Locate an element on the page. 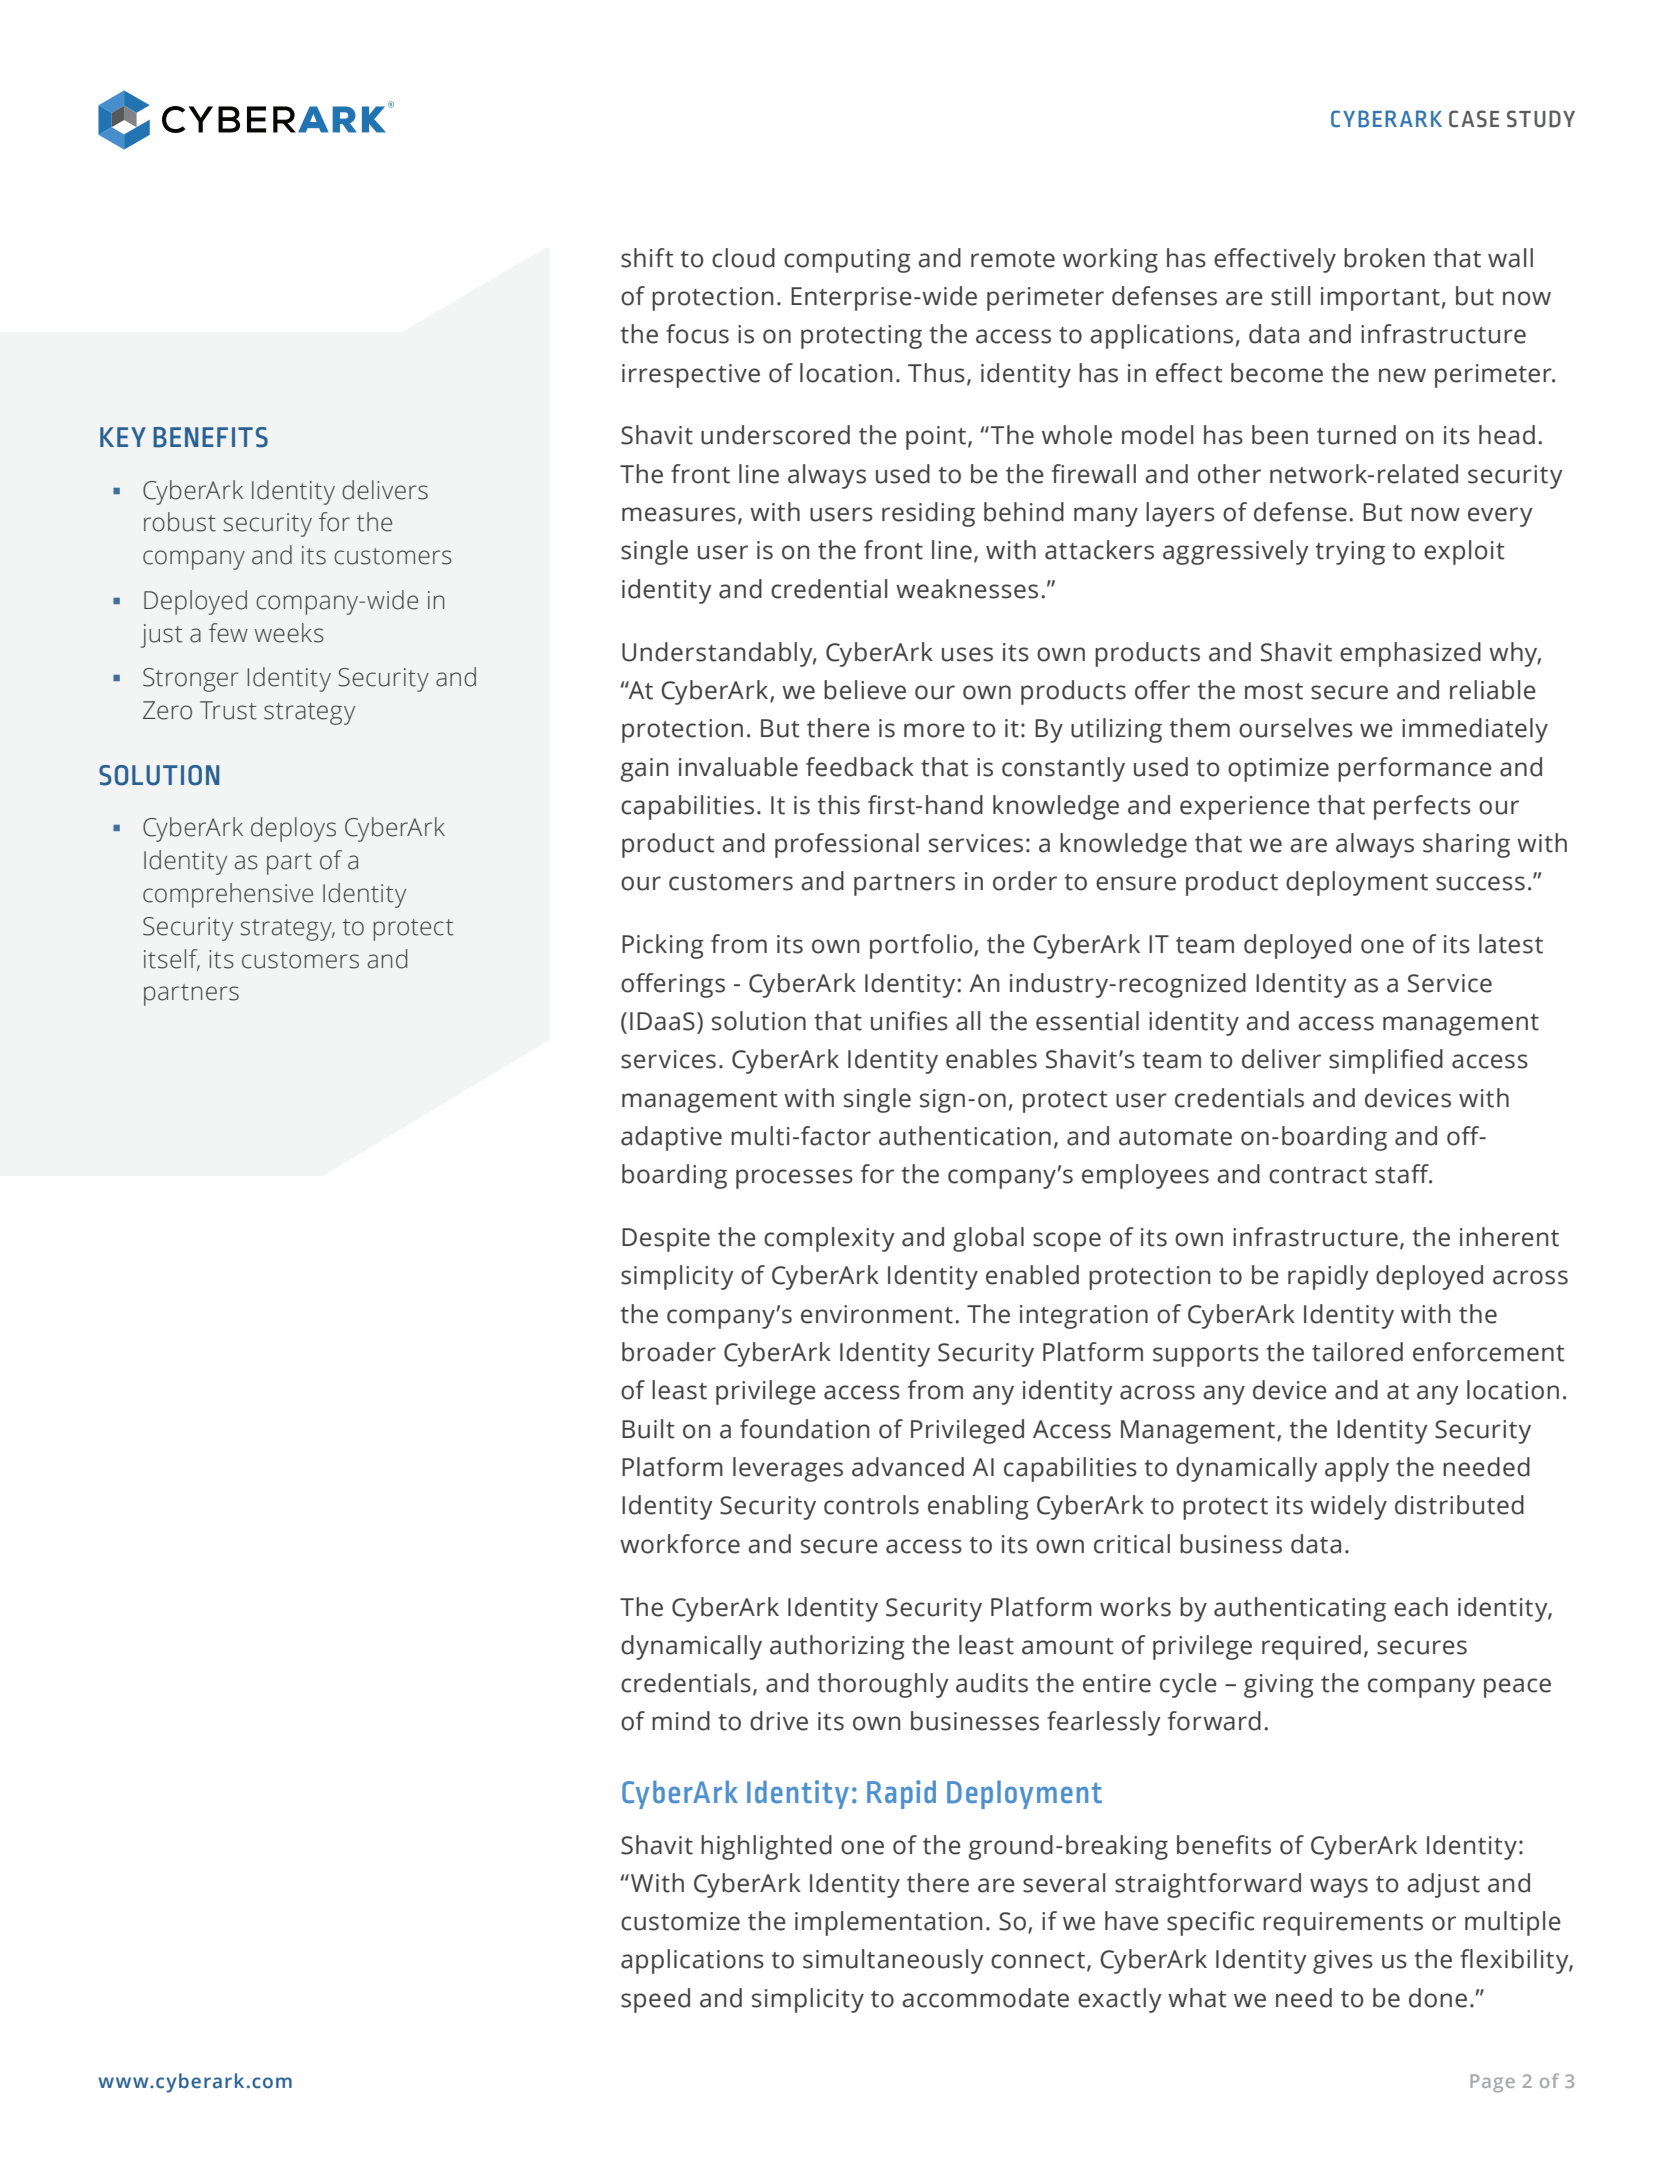  trying is located at coordinates (1350, 553).
